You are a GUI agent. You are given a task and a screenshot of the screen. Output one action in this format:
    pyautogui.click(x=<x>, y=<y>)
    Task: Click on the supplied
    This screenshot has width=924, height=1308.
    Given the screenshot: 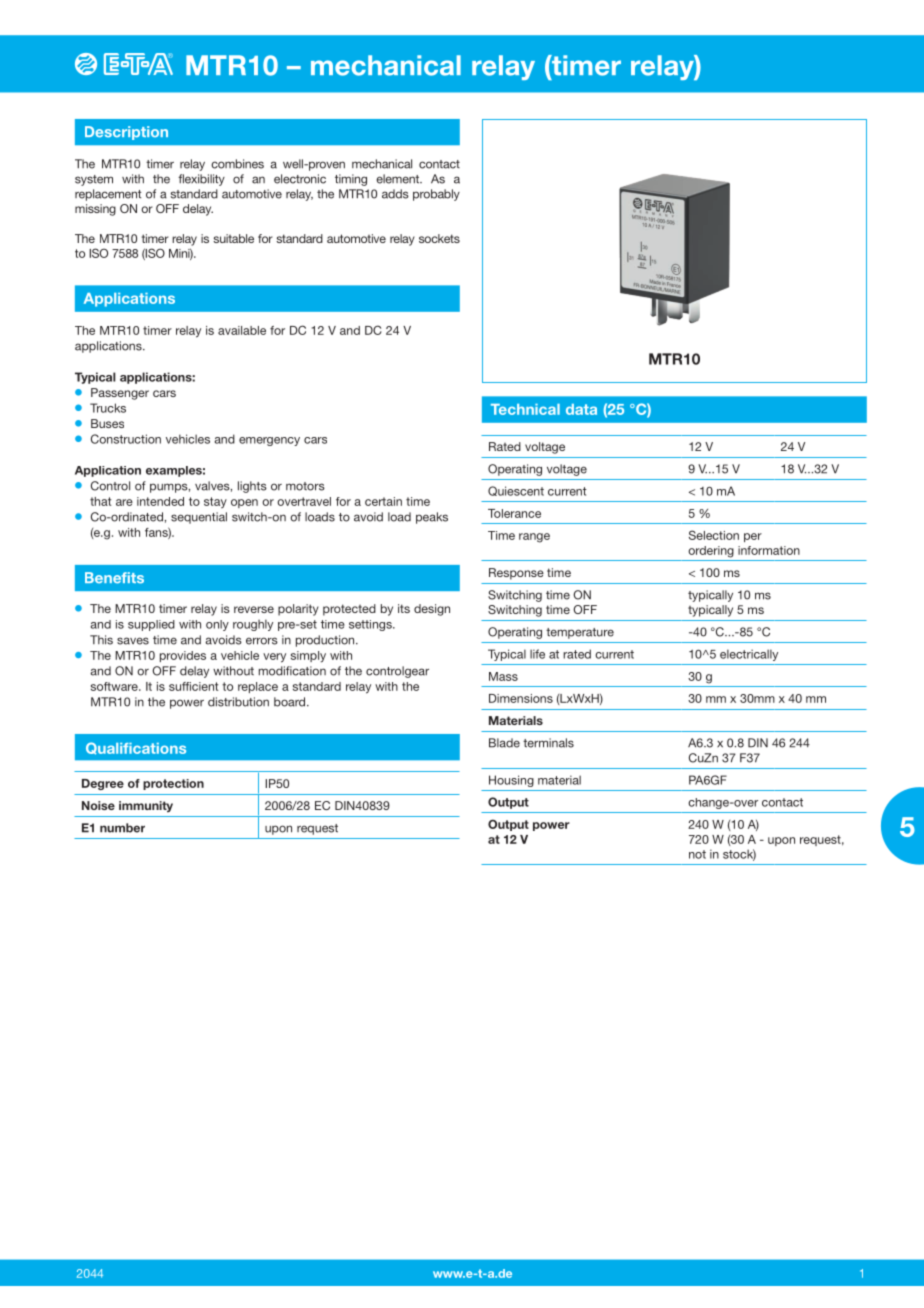 What is the action you would take?
    pyautogui.click(x=151, y=625)
